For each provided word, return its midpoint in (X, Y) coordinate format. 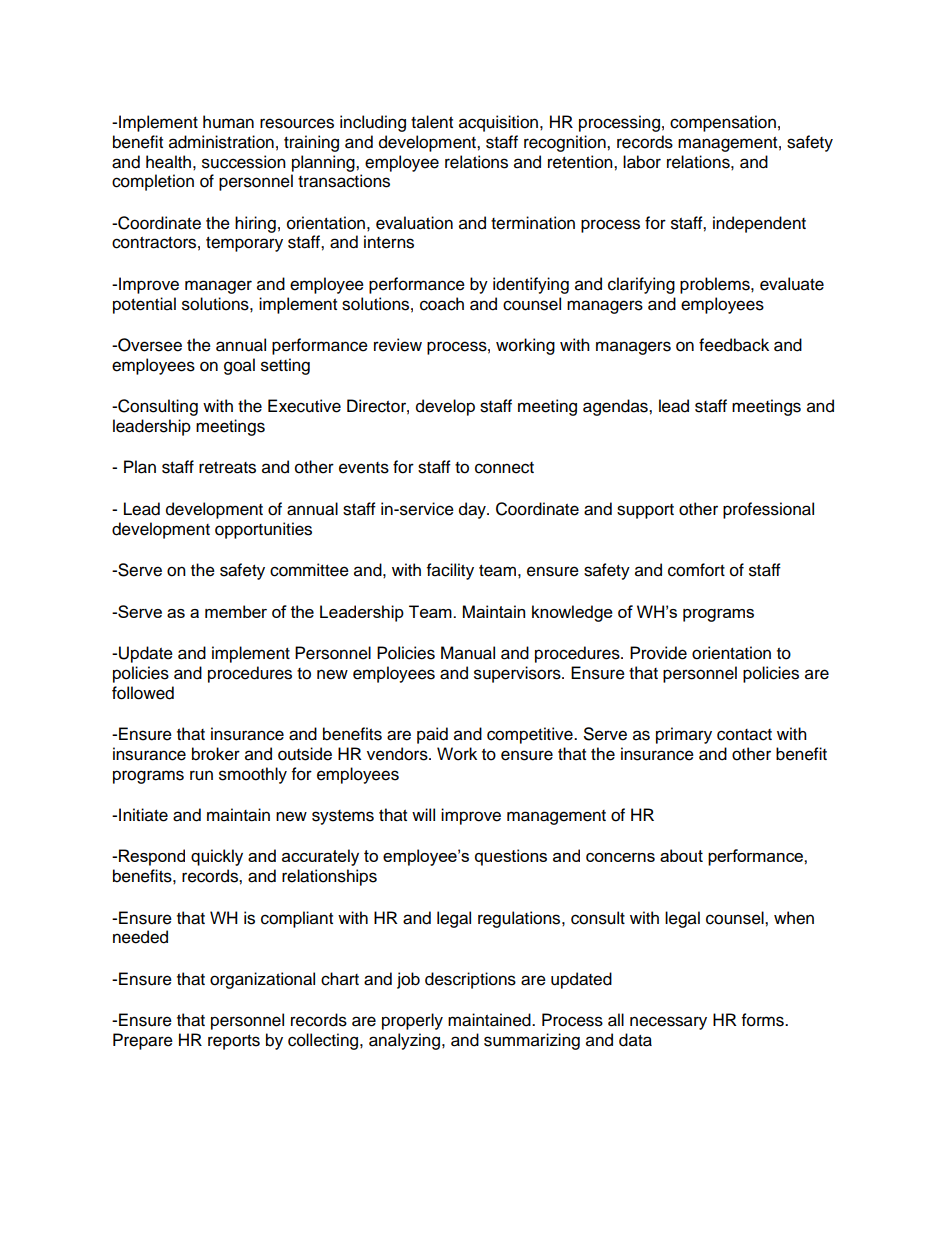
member (236, 611)
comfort (696, 570)
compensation (723, 123)
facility (450, 571)
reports (234, 1042)
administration (221, 142)
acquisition (498, 123)
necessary (668, 1023)
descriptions (470, 980)
